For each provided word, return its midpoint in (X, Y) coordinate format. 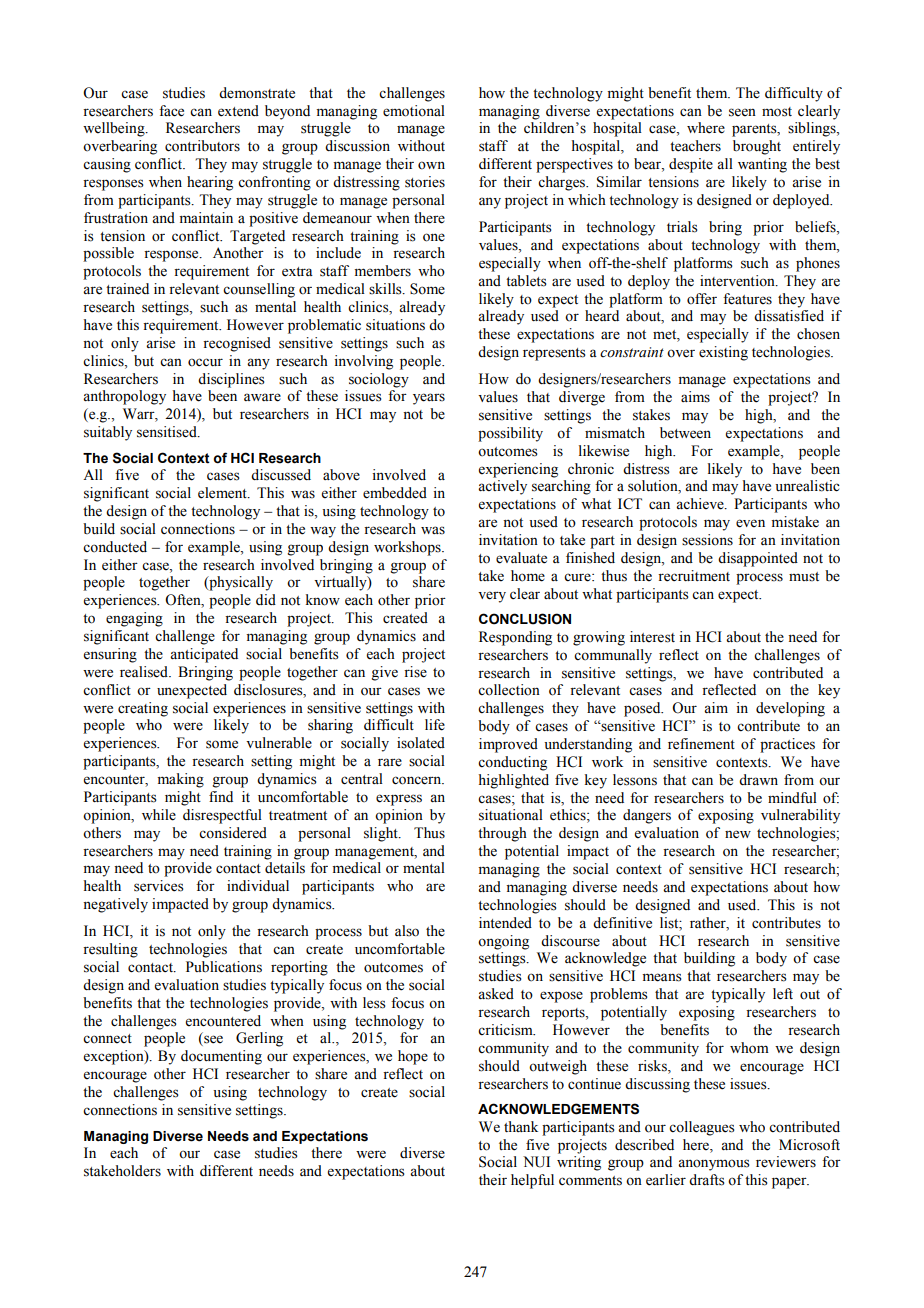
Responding (515, 638)
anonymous (714, 1165)
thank (521, 1126)
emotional (414, 111)
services (159, 886)
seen (742, 112)
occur (205, 362)
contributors (202, 146)
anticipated (204, 655)
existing (723, 353)
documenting (221, 1057)
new (738, 834)
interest (652, 637)
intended (505, 923)
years (429, 399)
